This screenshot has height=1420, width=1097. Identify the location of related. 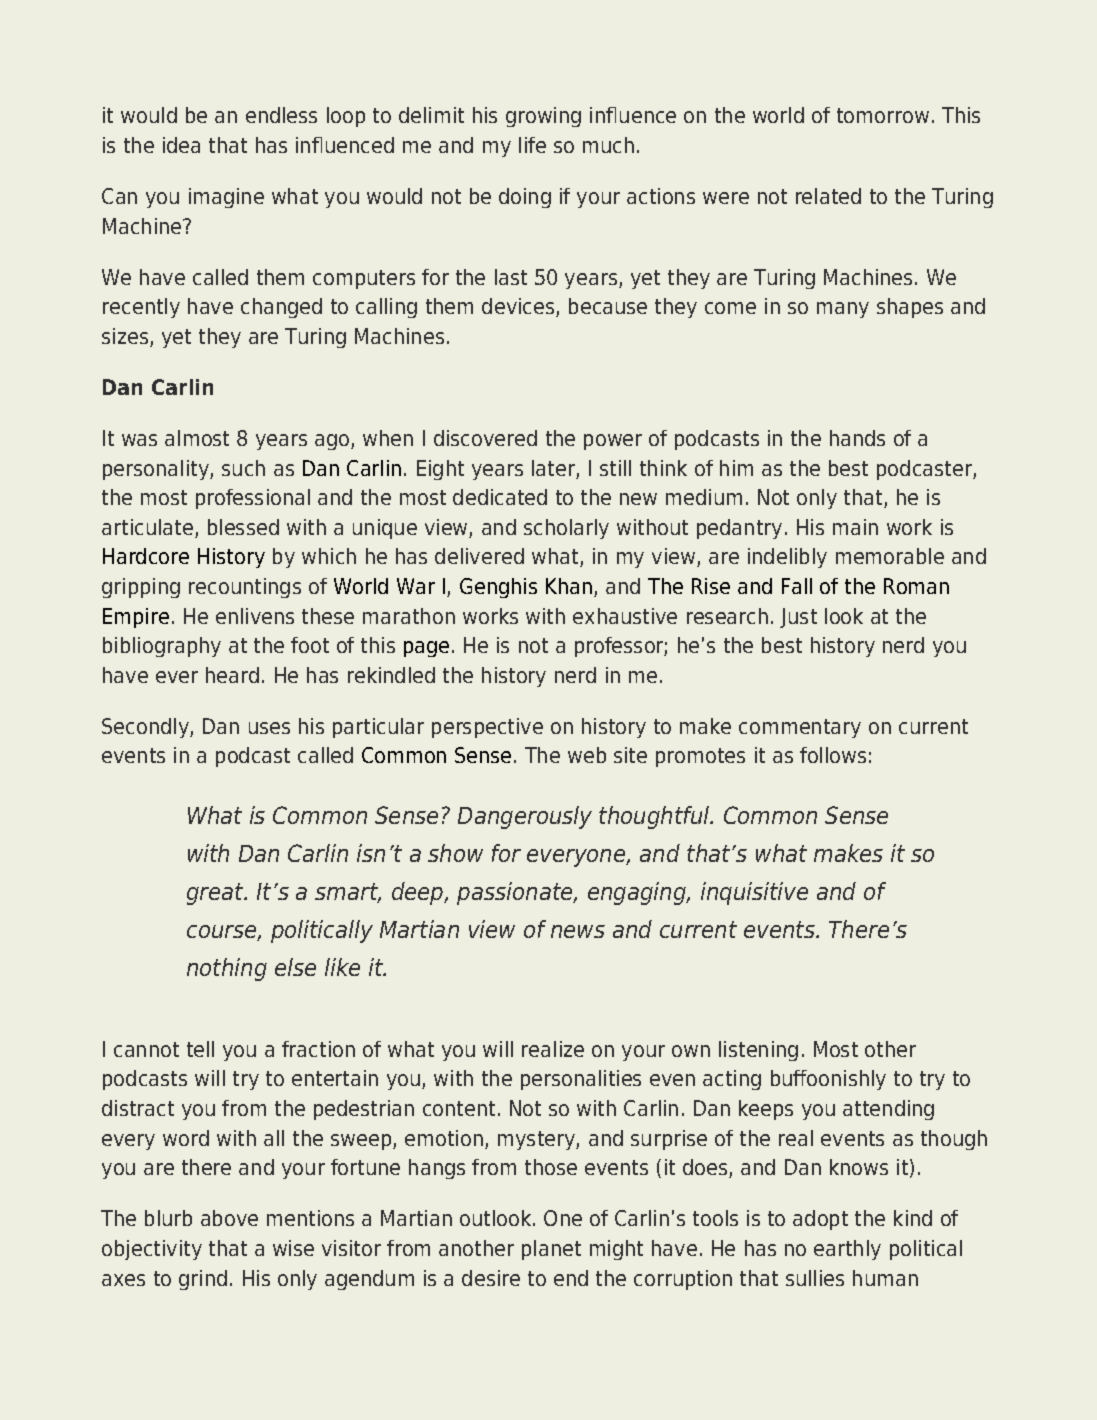
(828, 196).
